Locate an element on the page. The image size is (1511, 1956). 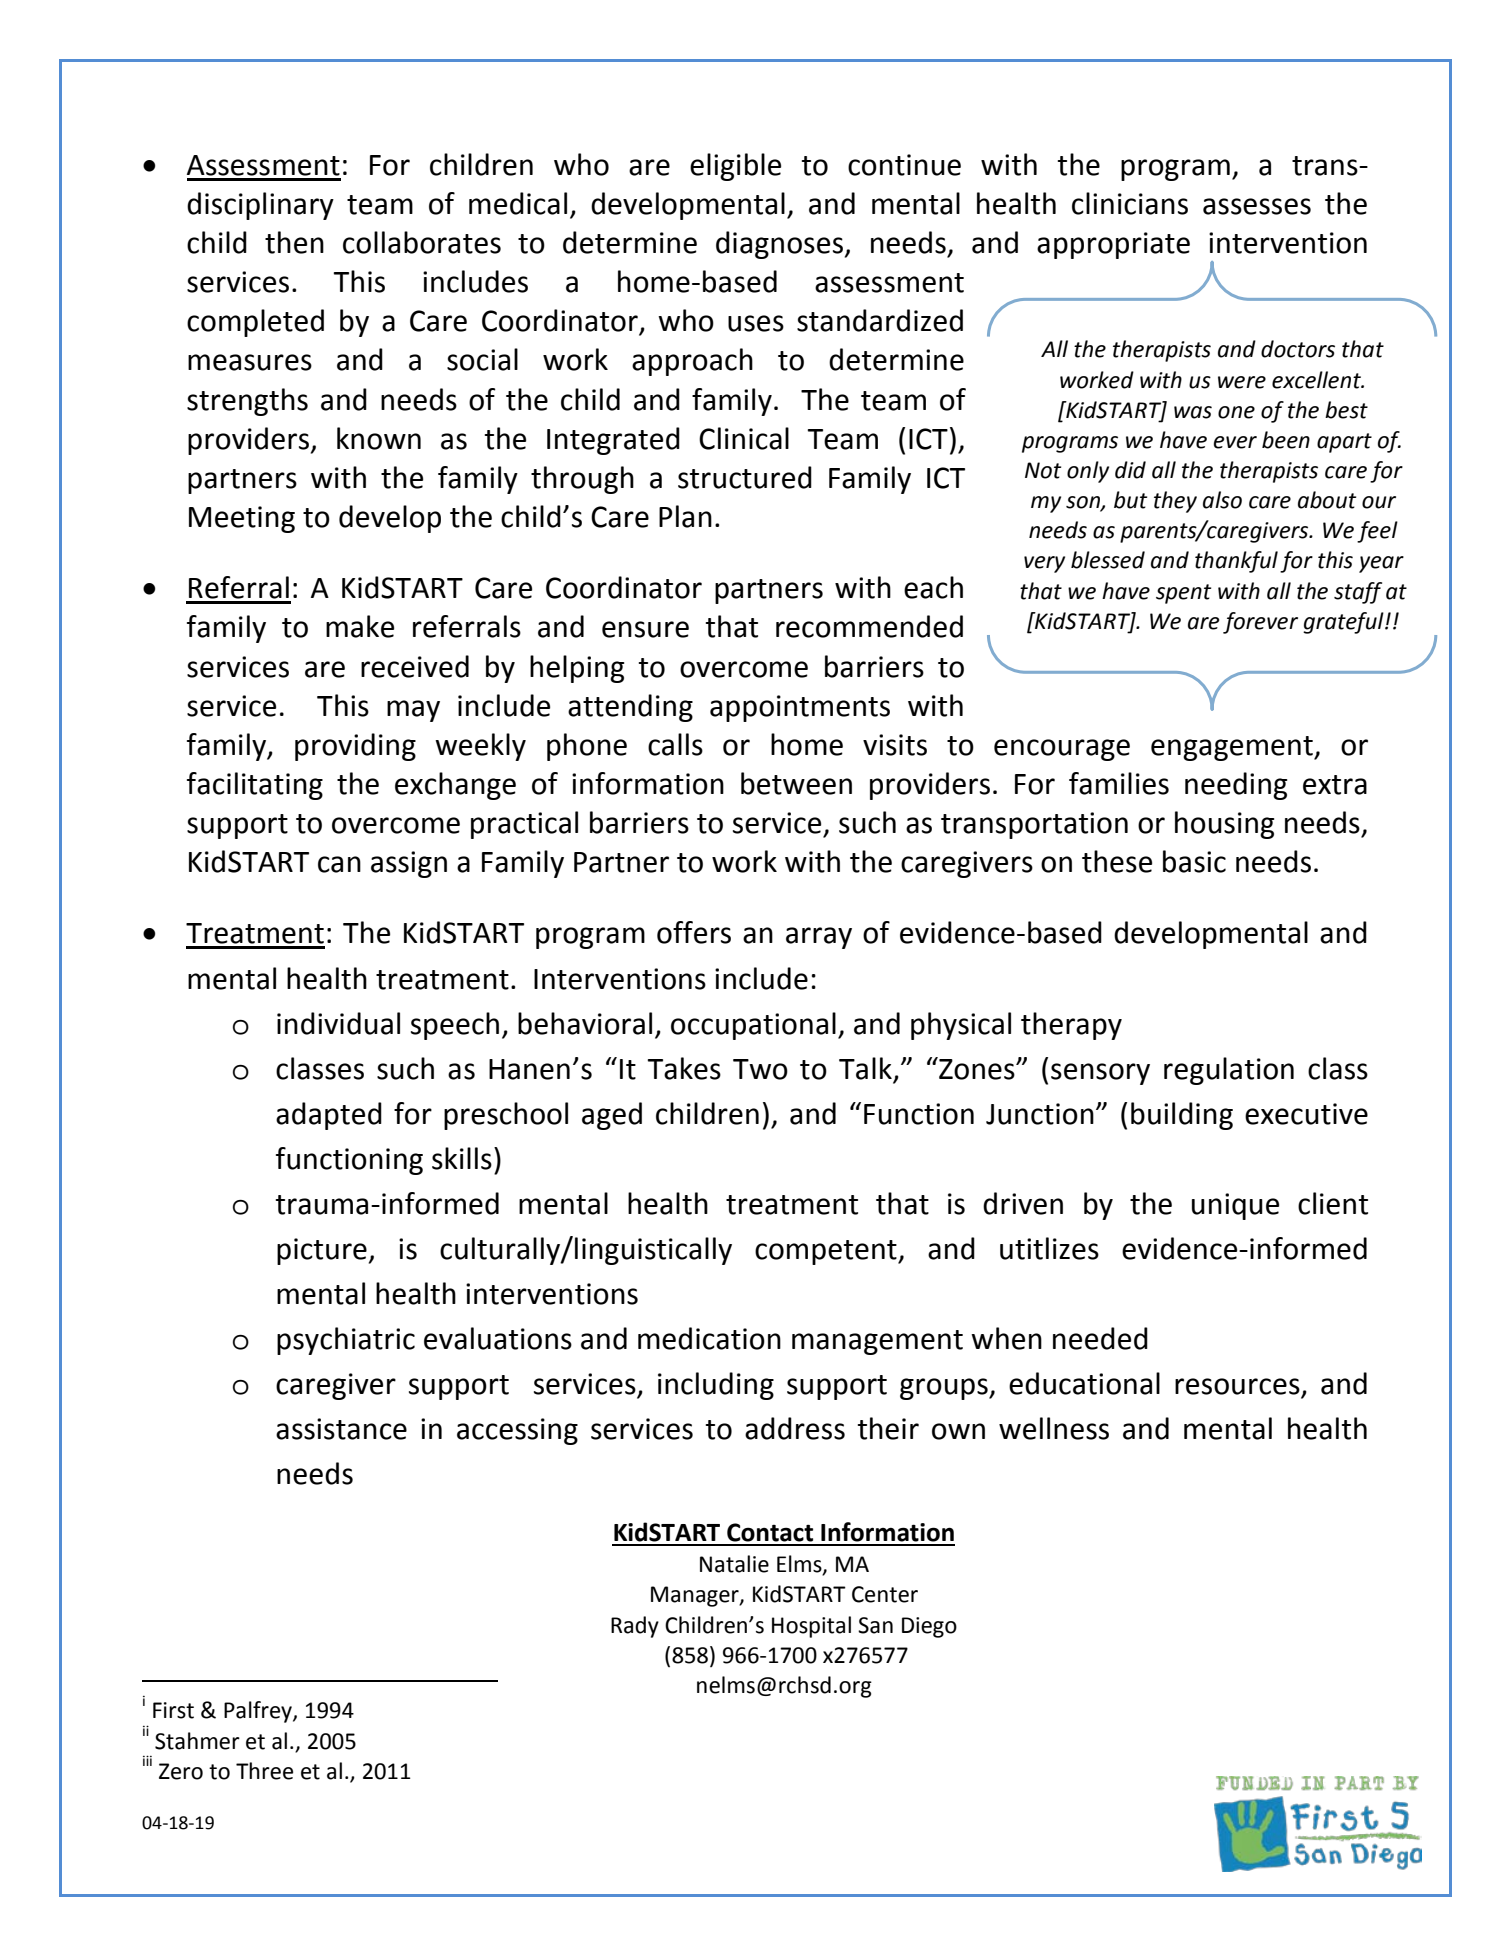
building is located at coordinates (1182, 1116).
